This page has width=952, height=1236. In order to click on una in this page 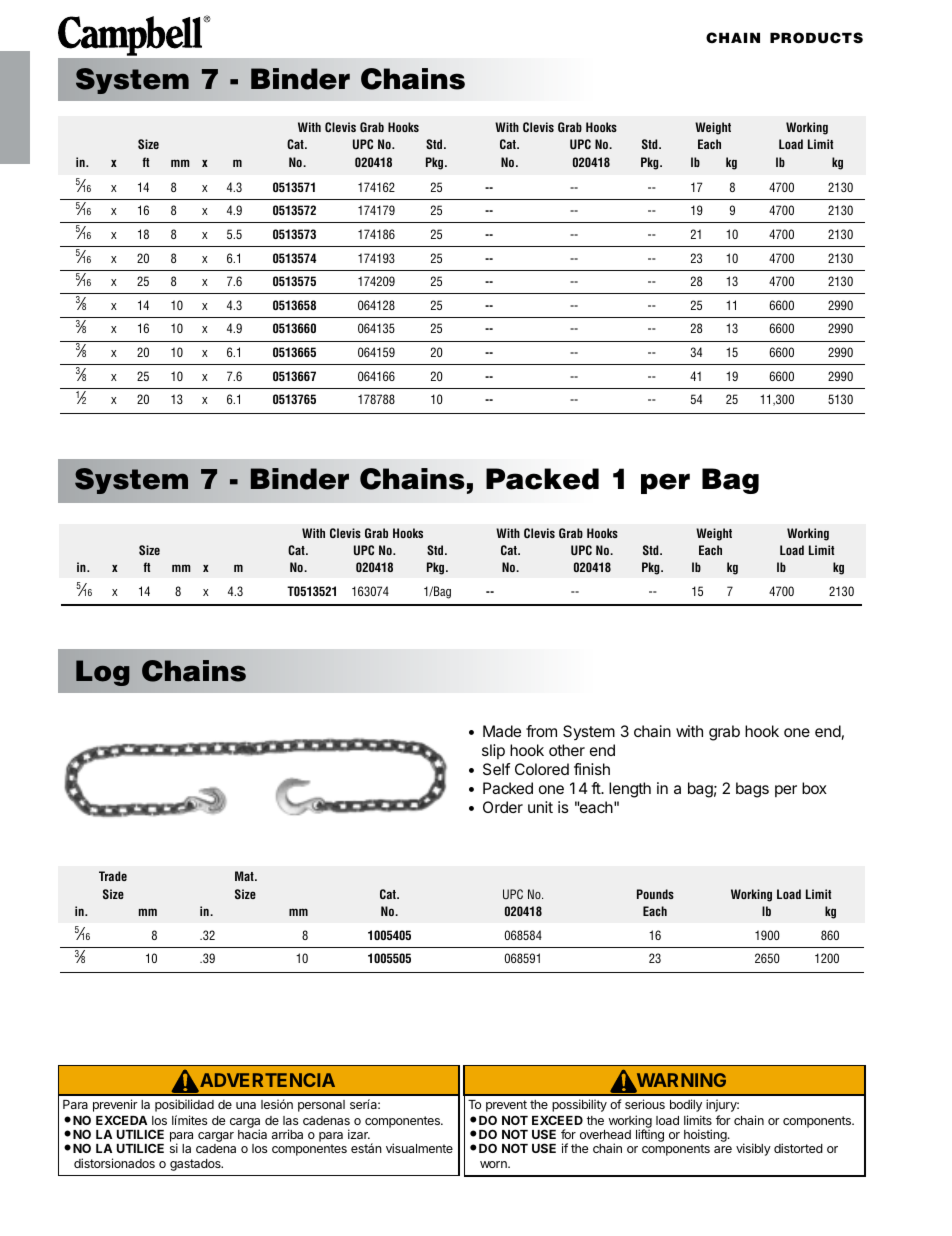, I will do `click(246, 1105)`.
